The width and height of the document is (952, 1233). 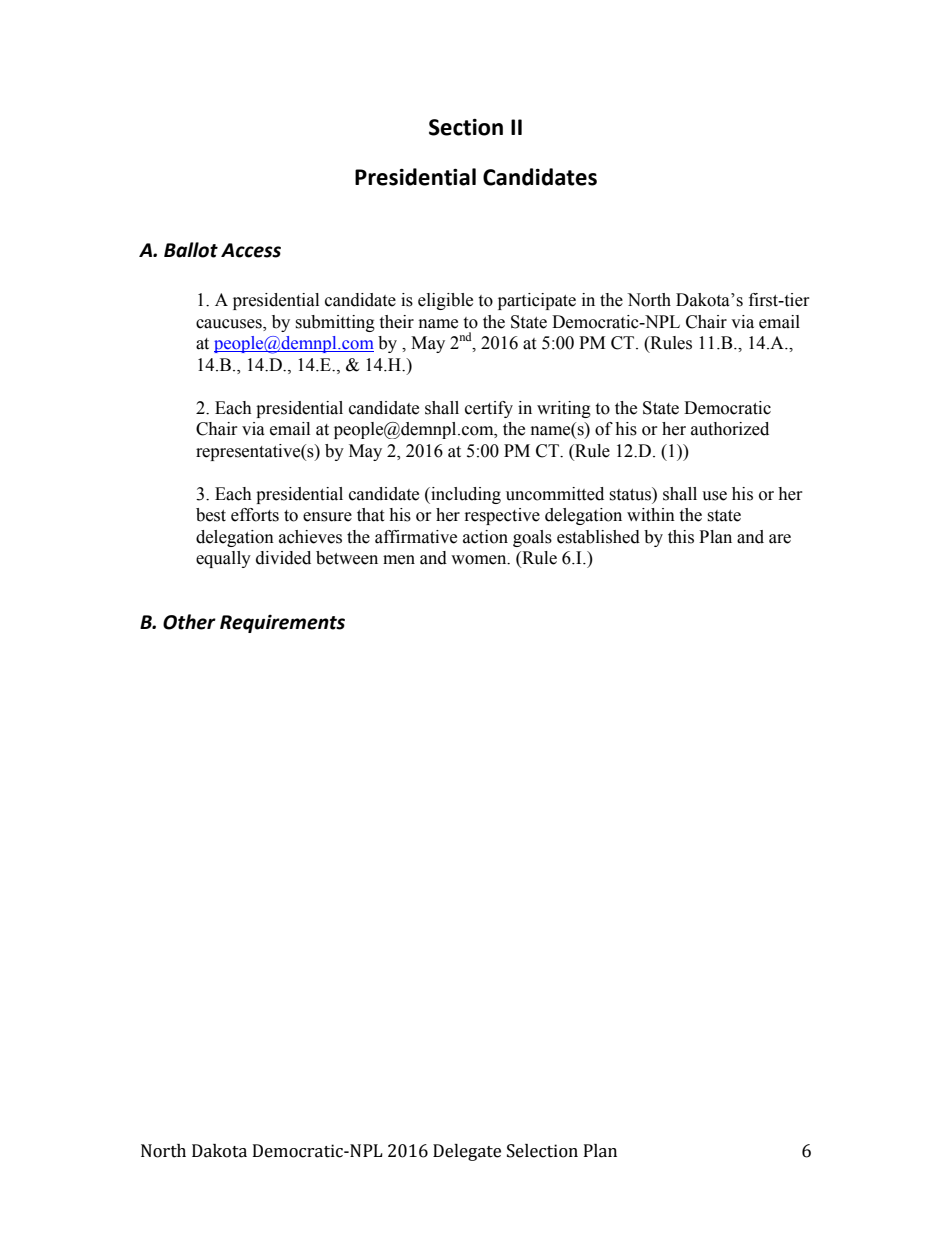 What do you see at coordinates (445, 301) in the document?
I see `eligible` at bounding box center [445, 301].
